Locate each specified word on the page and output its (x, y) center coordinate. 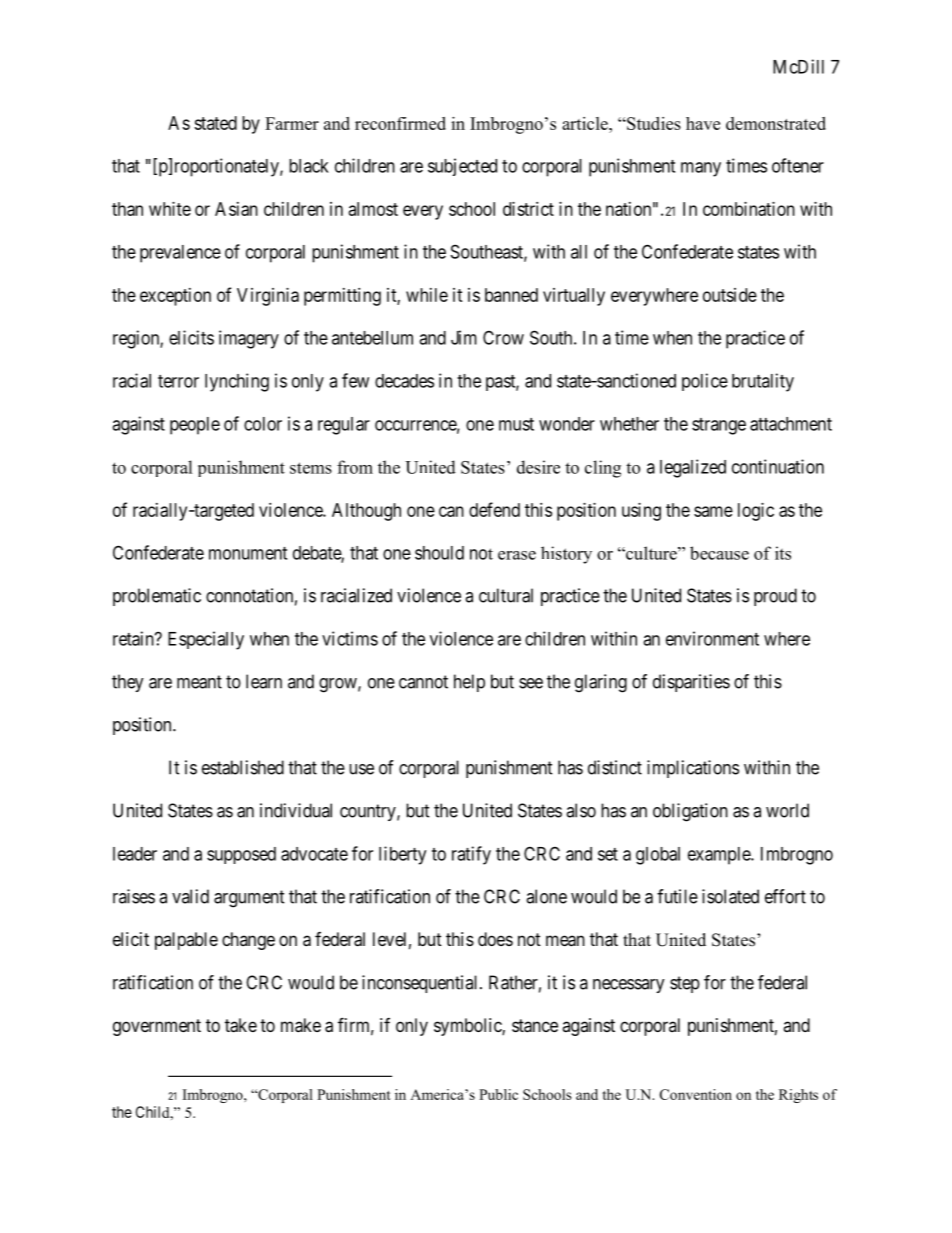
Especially (206, 640)
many (701, 169)
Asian (236, 209)
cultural (506, 595)
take (241, 1025)
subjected (462, 167)
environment (712, 638)
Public (498, 1094)
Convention (696, 1094)
